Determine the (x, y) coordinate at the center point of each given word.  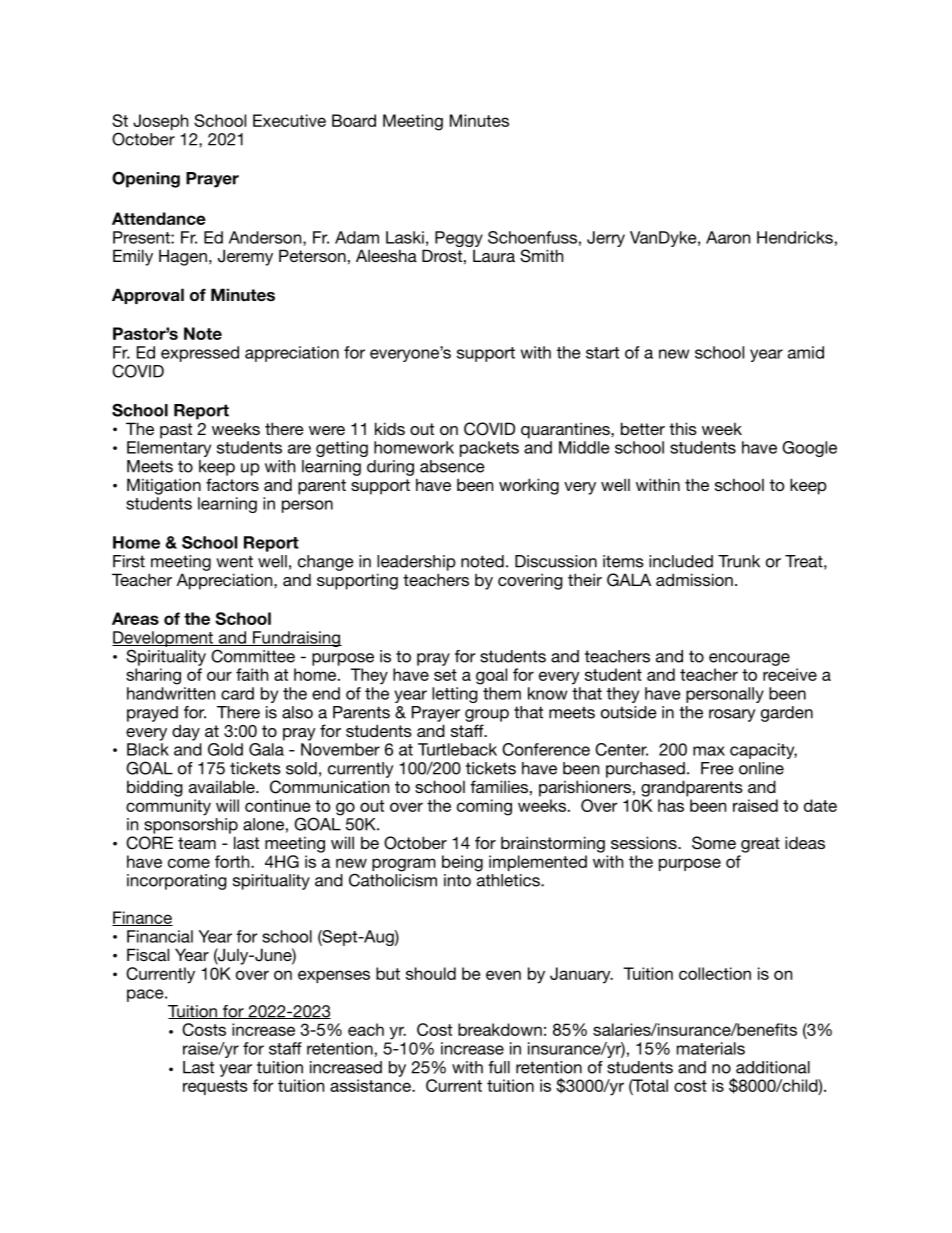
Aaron (728, 237)
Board (354, 120)
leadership (416, 563)
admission (694, 579)
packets (489, 449)
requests (215, 1087)
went (234, 561)
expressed (200, 354)
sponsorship (191, 826)
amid (806, 352)
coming (484, 807)
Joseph (160, 122)
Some (714, 843)
